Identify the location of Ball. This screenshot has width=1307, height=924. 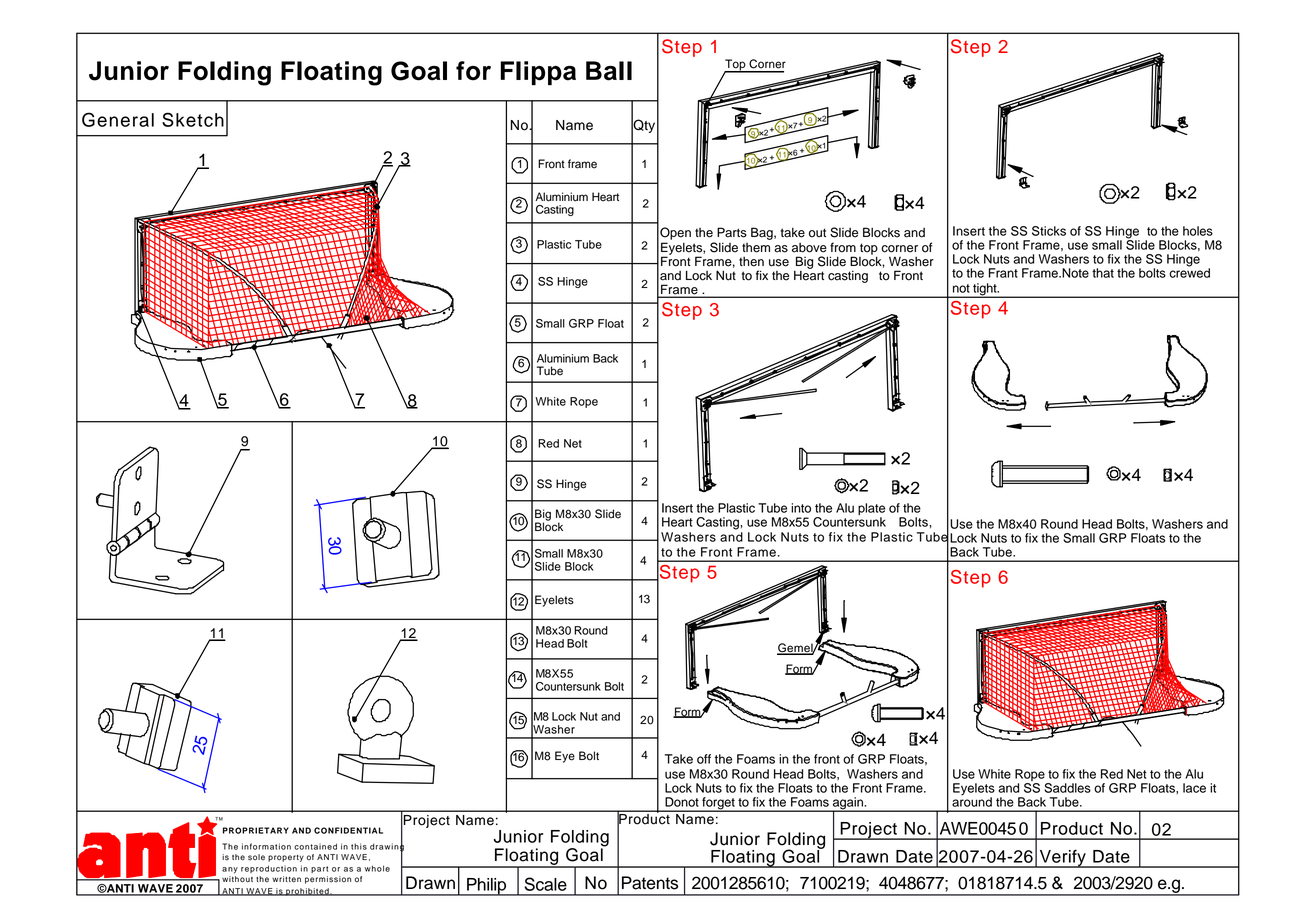
(609, 71).
